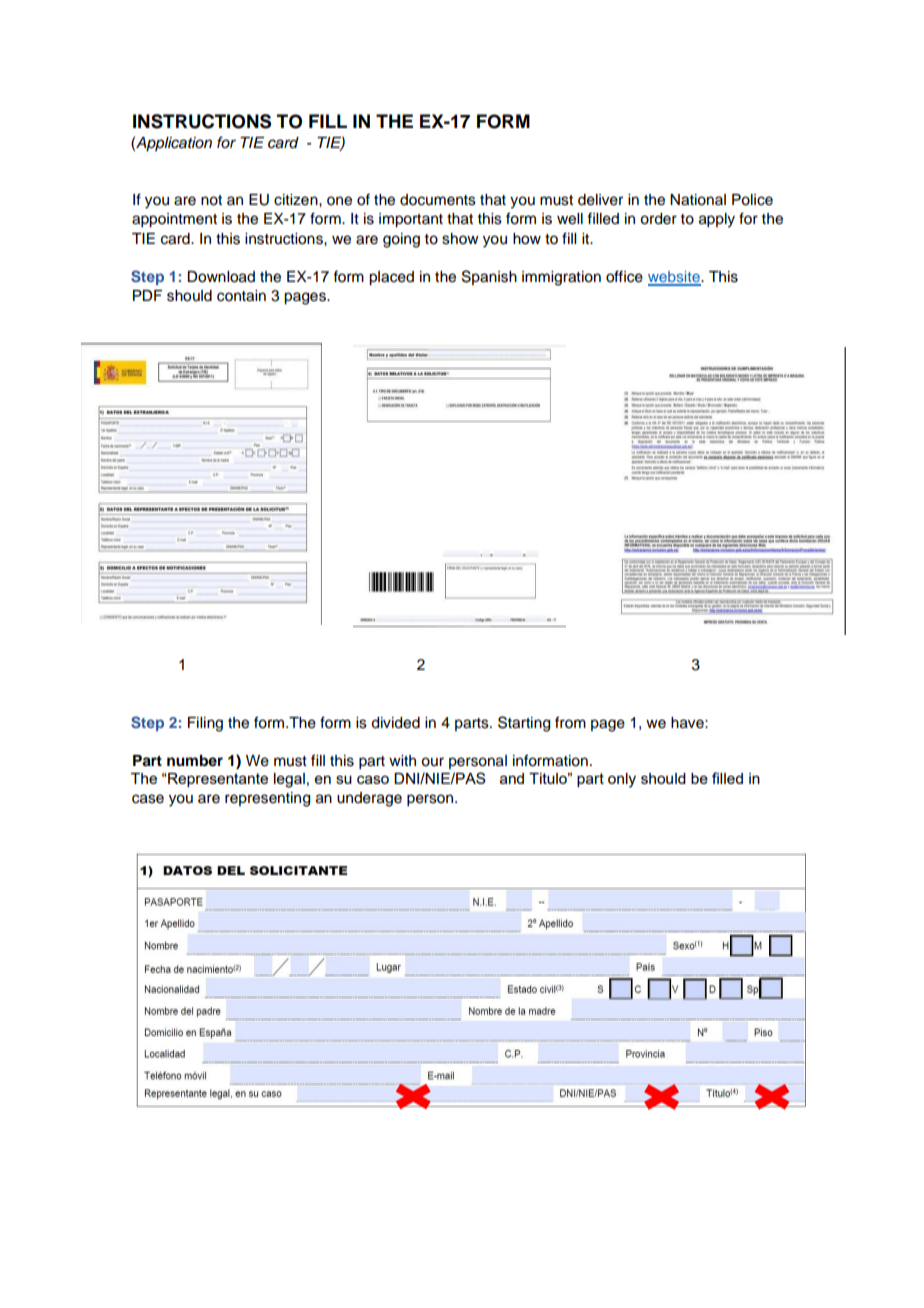 Image resolution: width=924 pixels, height=1308 pixels. Describe the element at coordinates (438, 200) in the page. I see `documents` at that location.
